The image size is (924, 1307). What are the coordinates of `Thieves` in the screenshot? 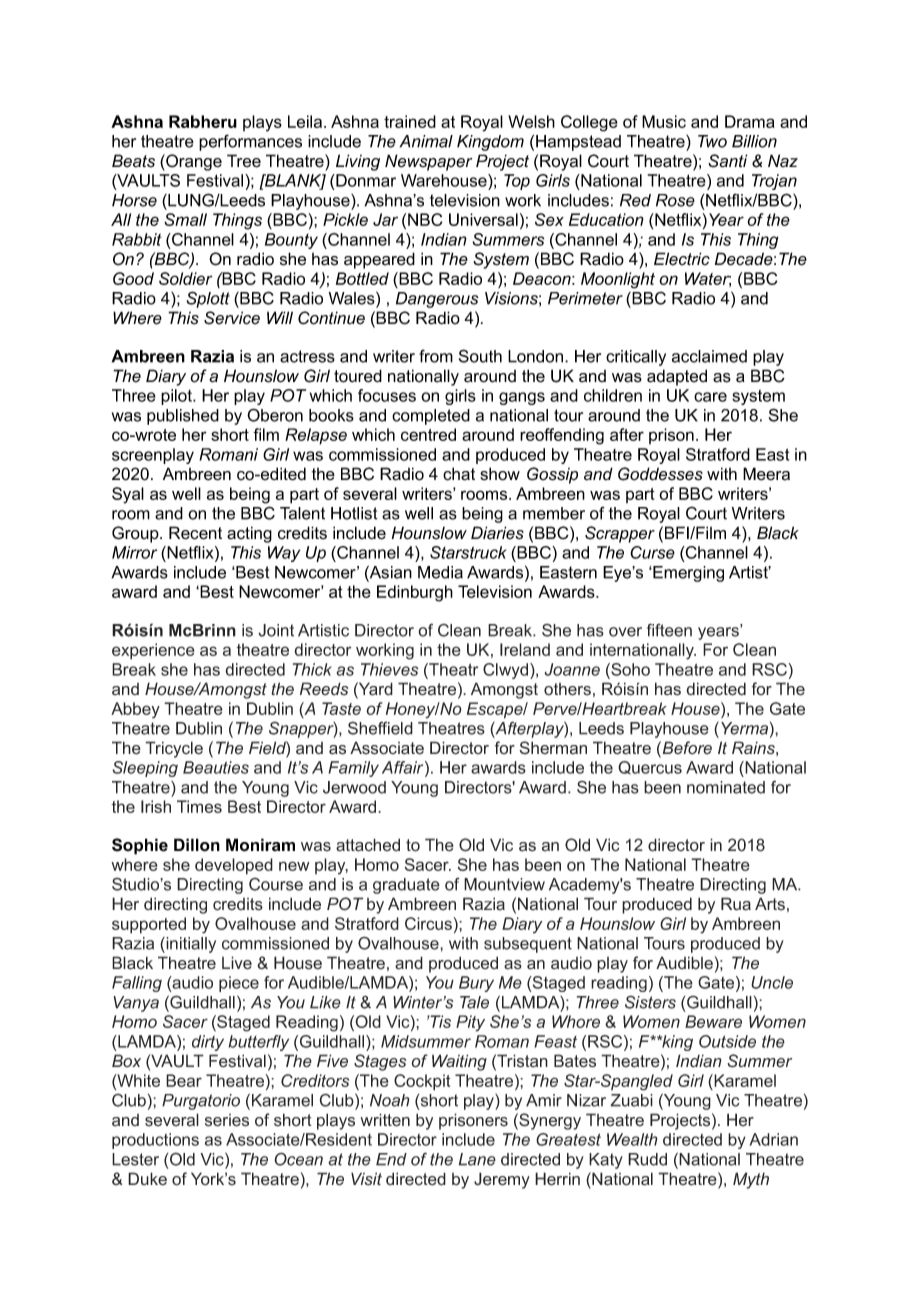 It's located at (389, 669).
